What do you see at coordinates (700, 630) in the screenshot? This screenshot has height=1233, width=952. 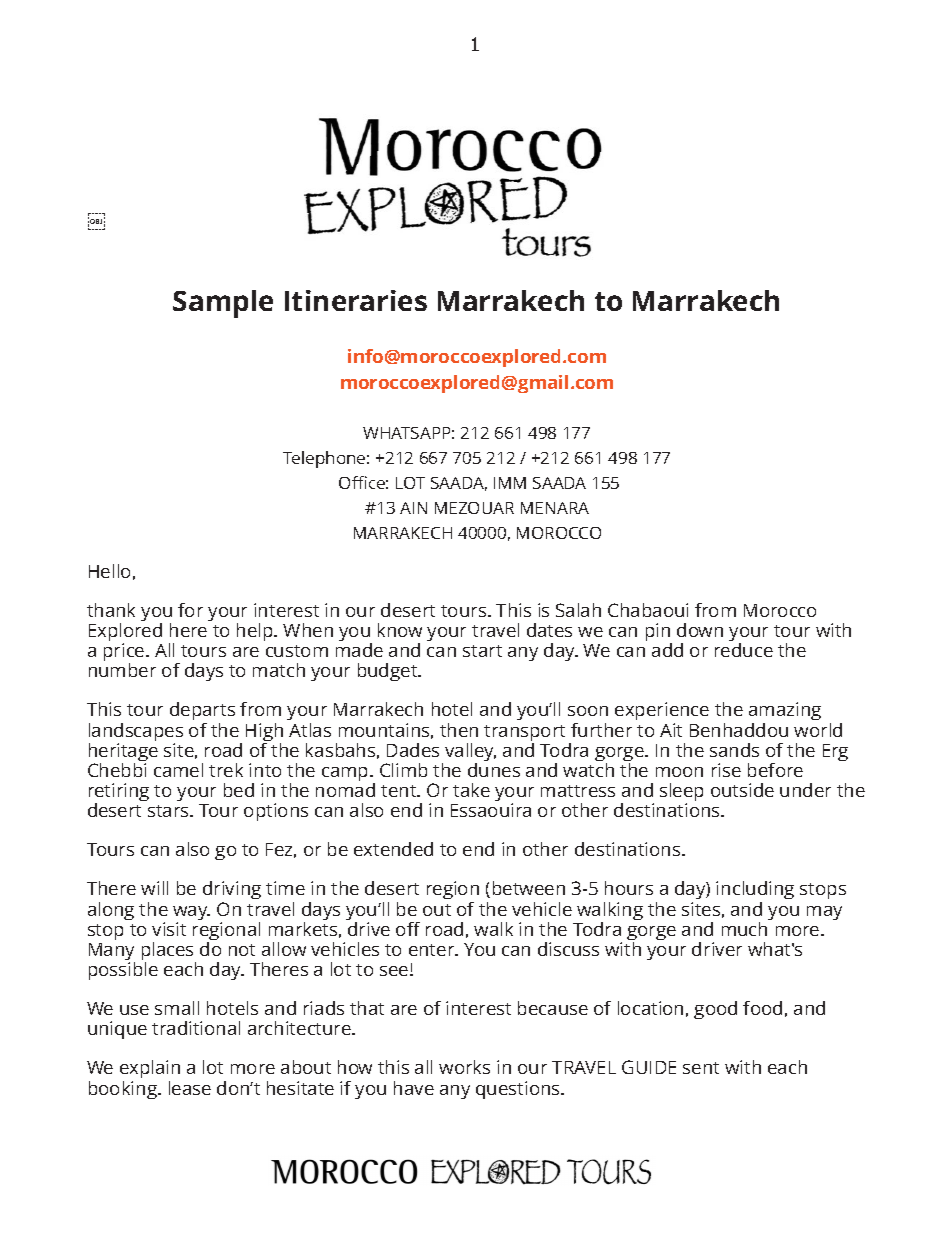 I see `down` at bounding box center [700, 630].
